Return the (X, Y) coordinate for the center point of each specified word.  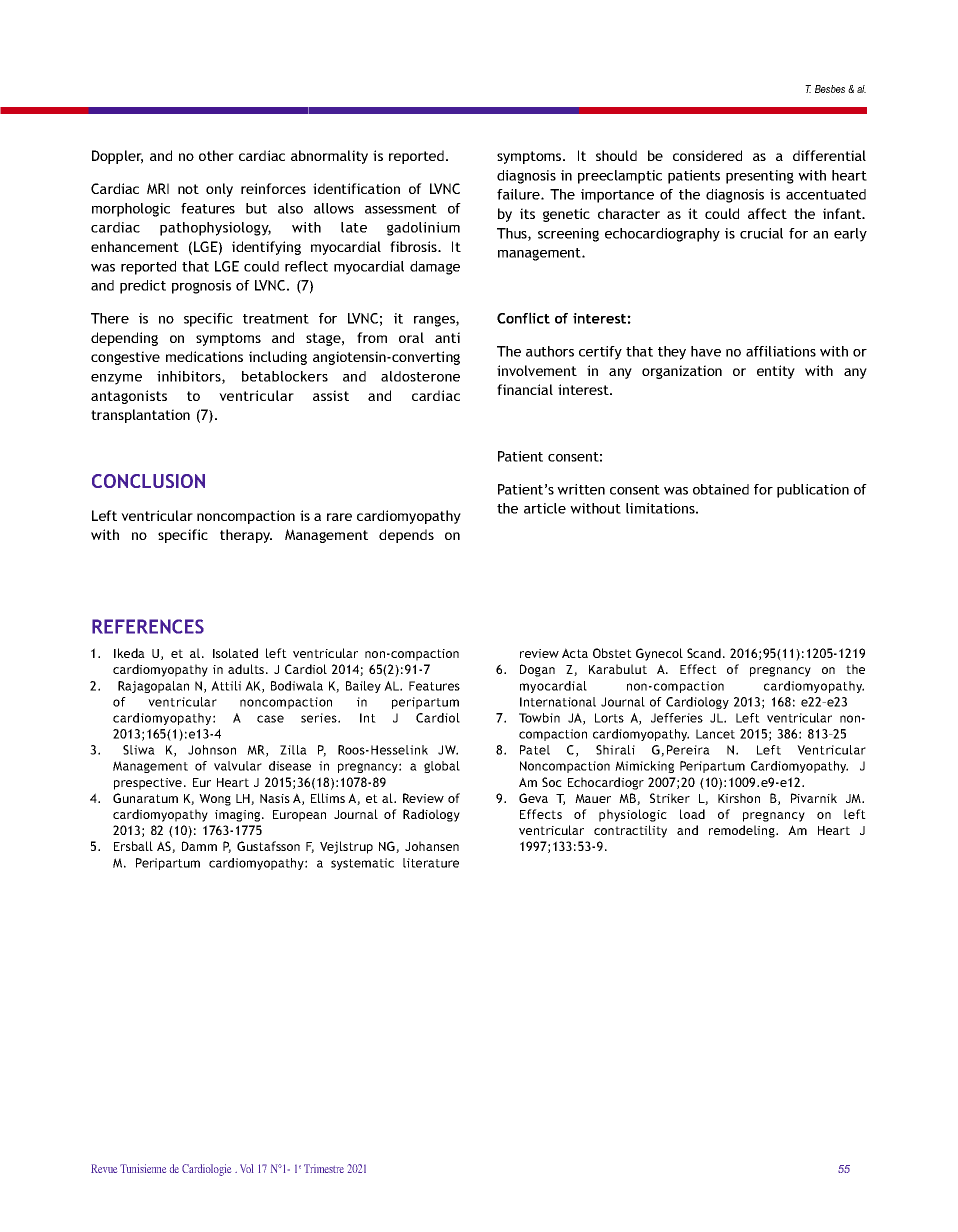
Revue (104, 1168)
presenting (760, 177)
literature (431, 863)
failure (519, 194)
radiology (431, 815)
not (188, 189)
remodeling (743, 831)
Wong (215, 800)
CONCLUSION (148, 481)
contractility (630, 831)
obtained (721, 489)
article (545, 508)
